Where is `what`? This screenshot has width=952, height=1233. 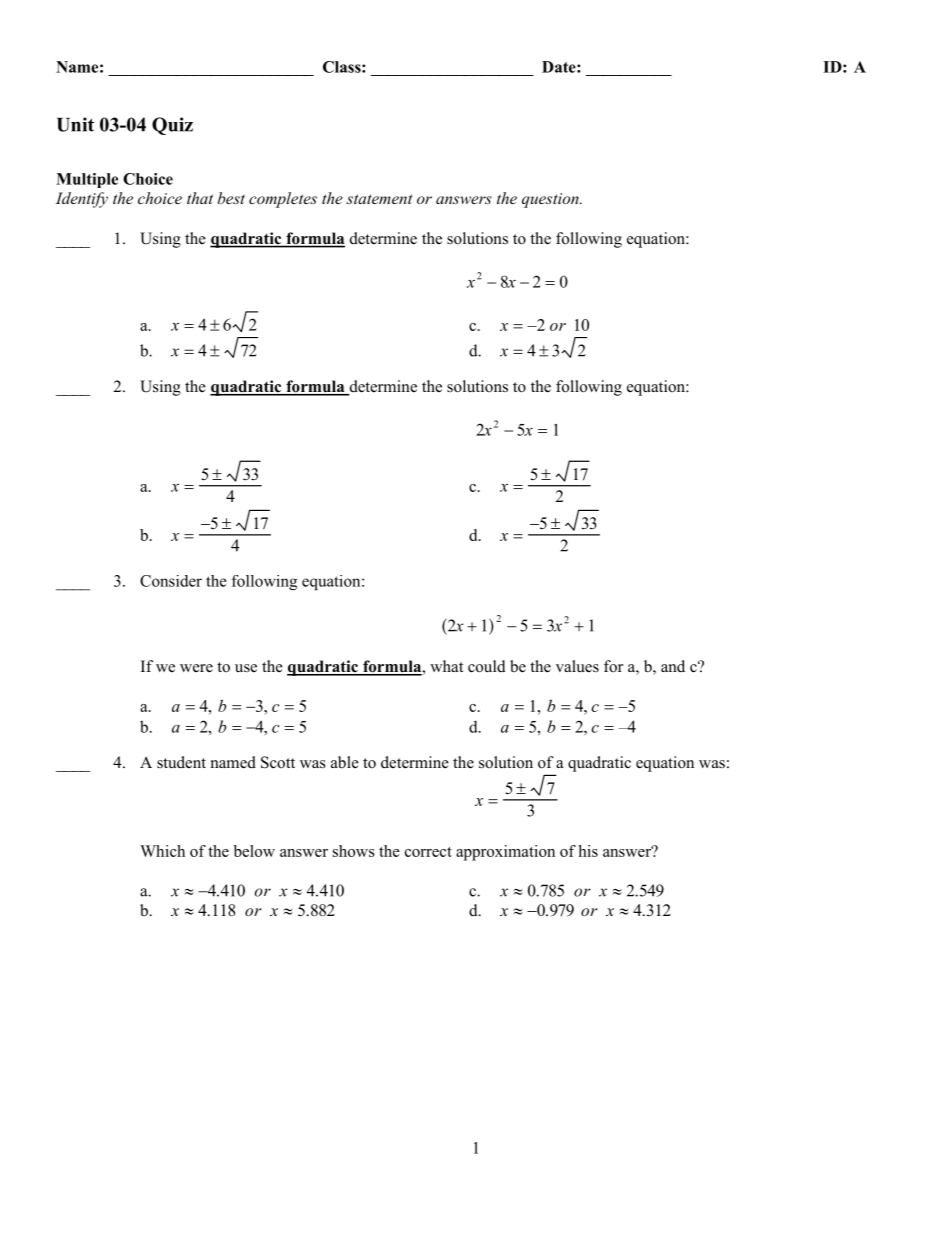
what is located at coordinates (446, 666).
